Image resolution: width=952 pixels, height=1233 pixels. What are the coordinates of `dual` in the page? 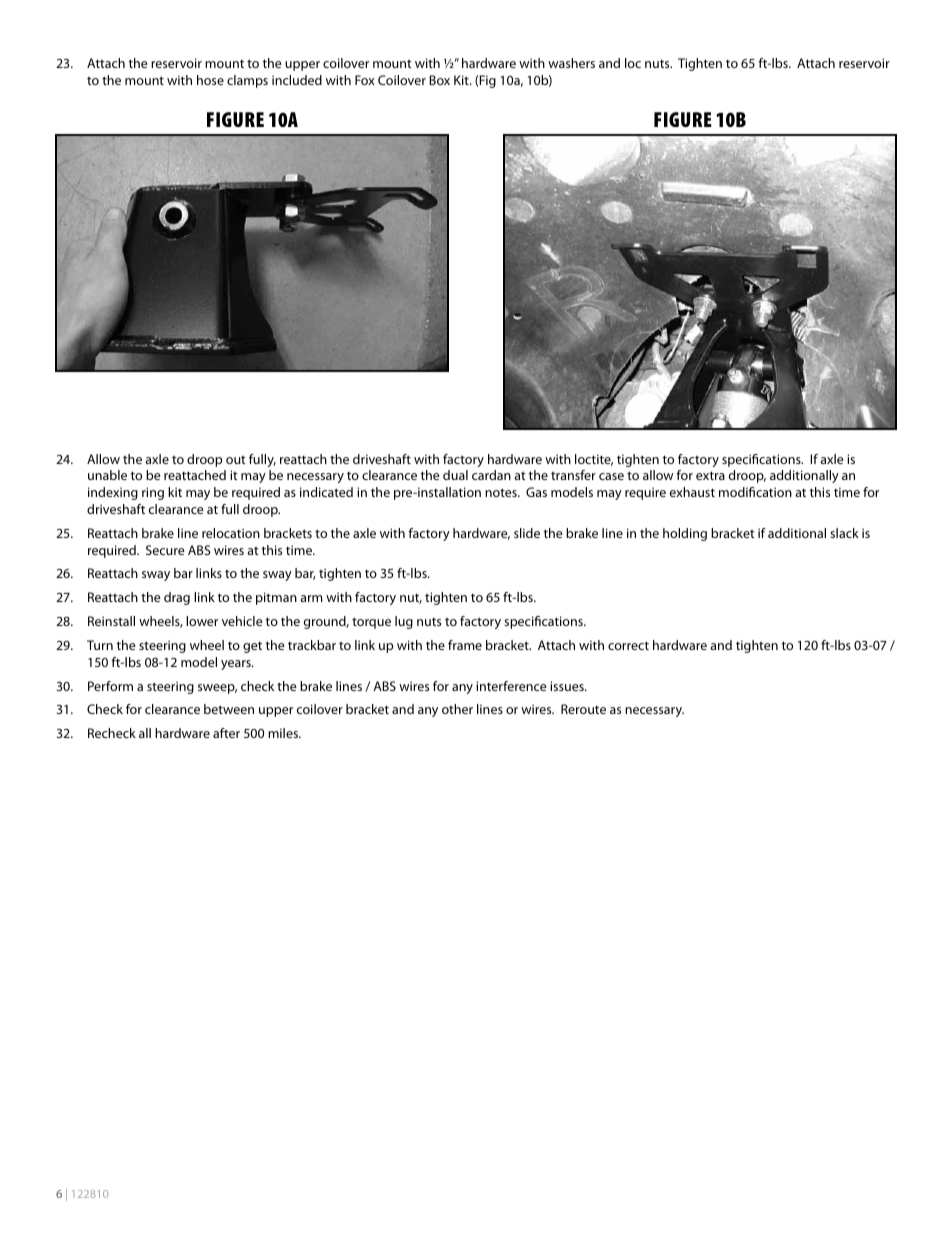 It's located at (455, 475).
